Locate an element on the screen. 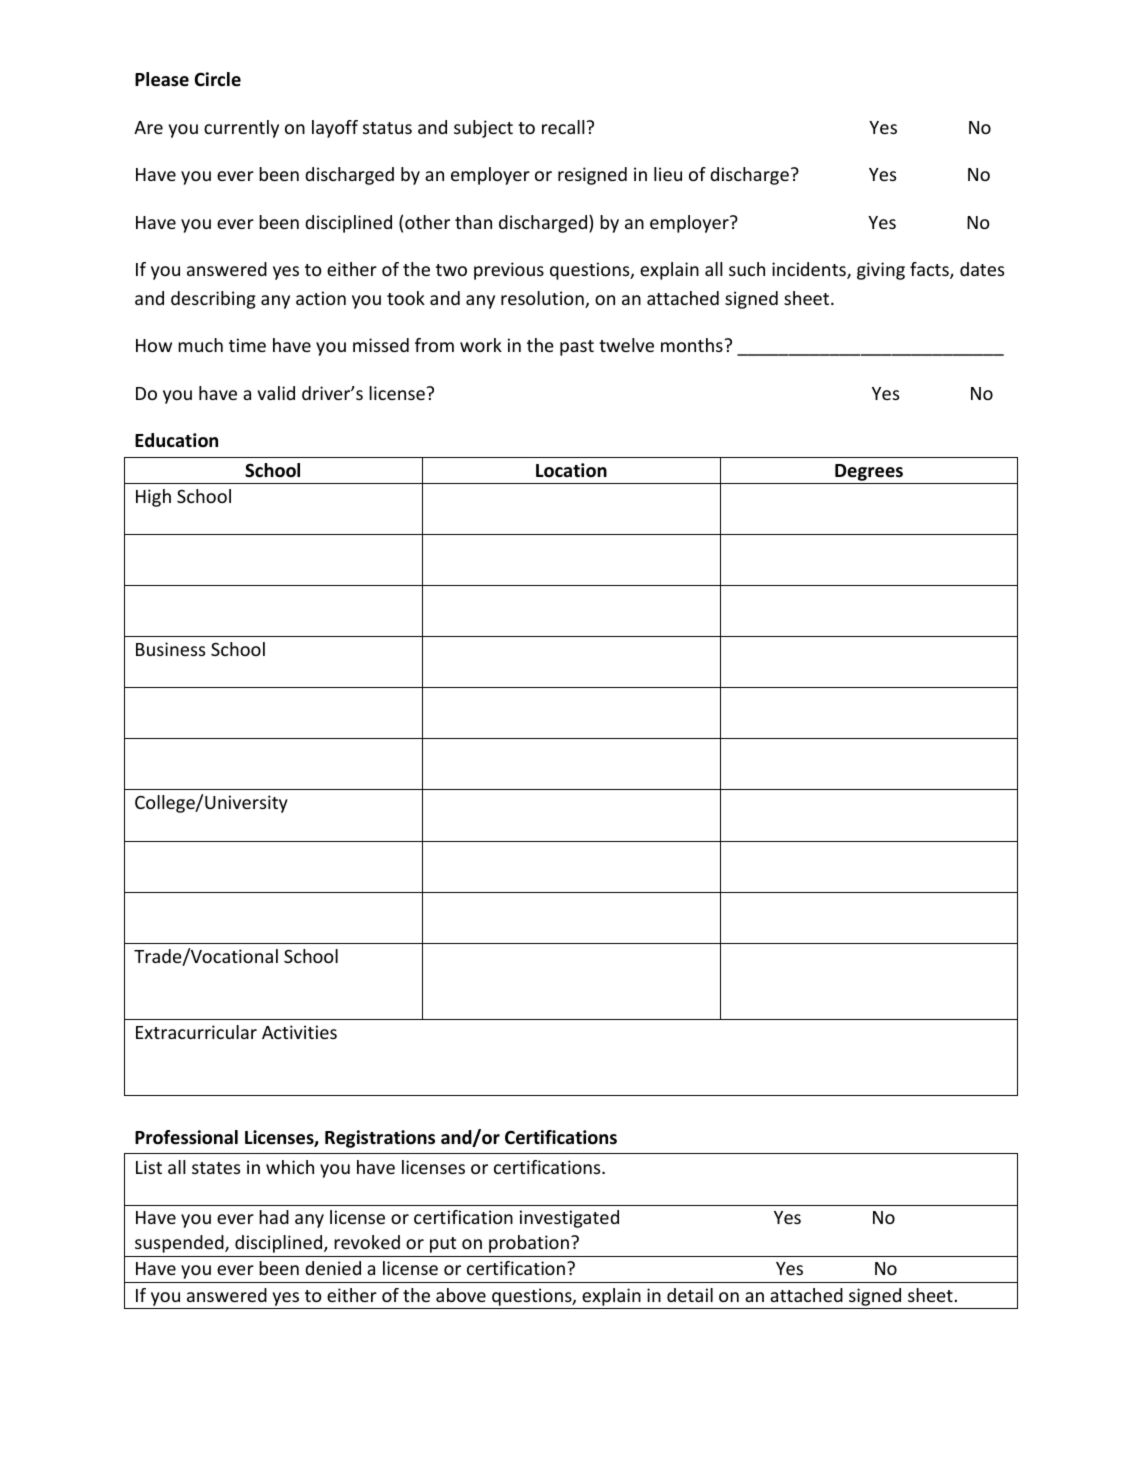 This screenshot has height=1478, width=1142. had is located at coordinates (274, 1217).
